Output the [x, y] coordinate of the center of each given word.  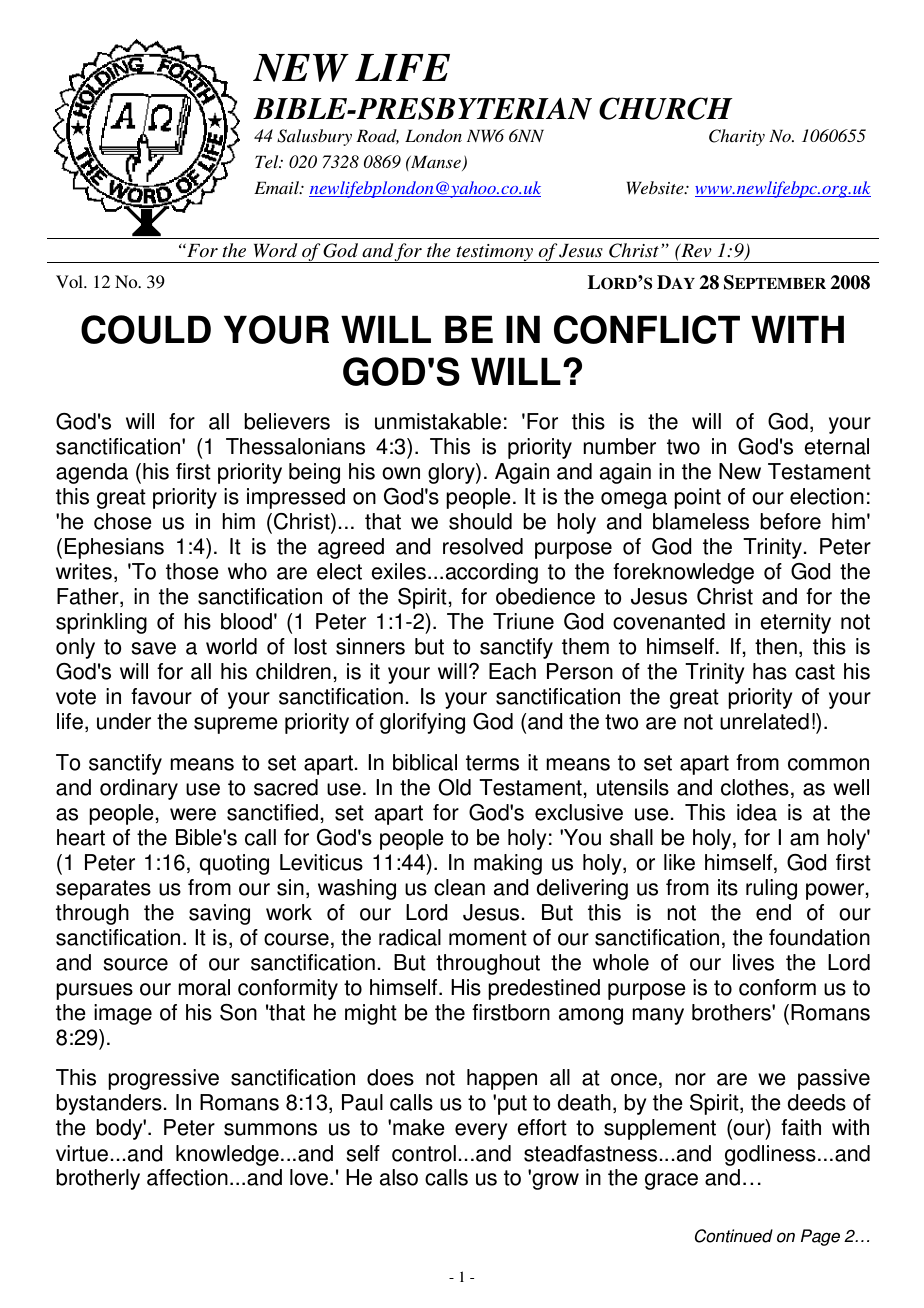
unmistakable [438, 421]
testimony [495, 253]
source [135, 964]
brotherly [98, 1179]
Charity [737, 137]
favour [161, 696]
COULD [146, 329]
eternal [836, 446]
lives [753, 962]
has [770, 671]
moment [488, 938]
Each [512, 671]
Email [277, 187]
